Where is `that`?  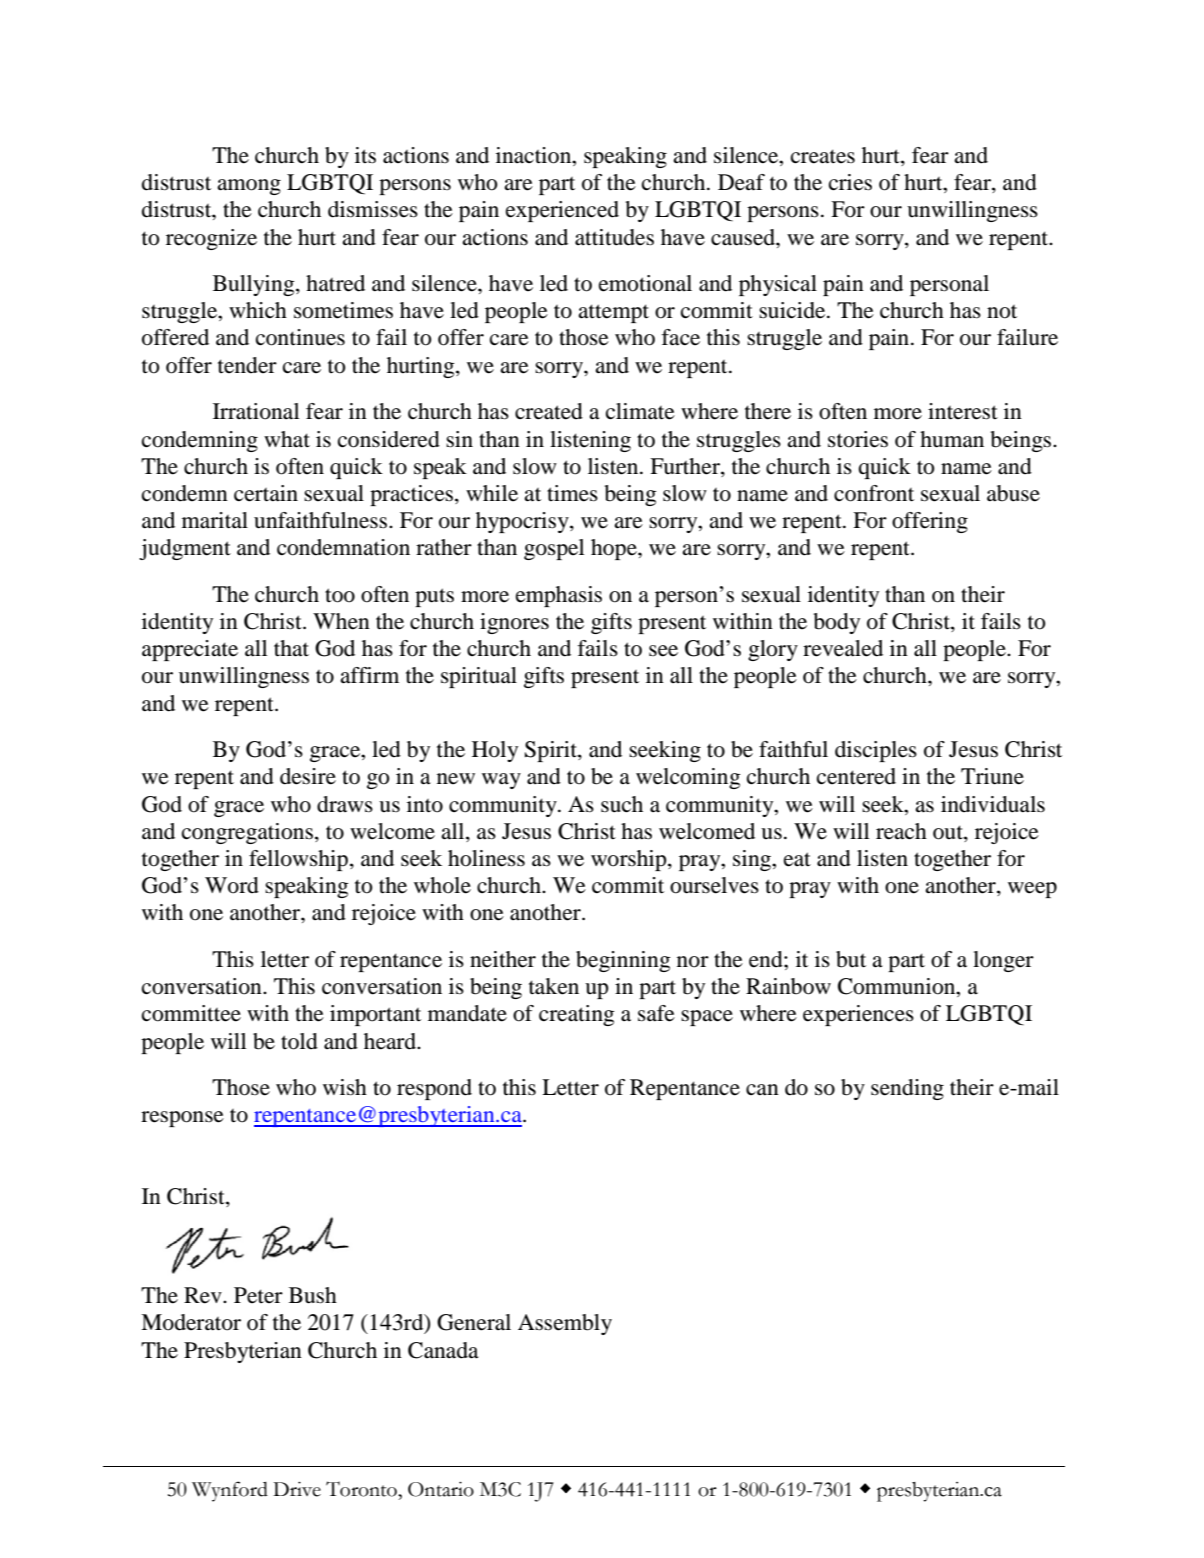 that is located at coordinates (291, 648).
